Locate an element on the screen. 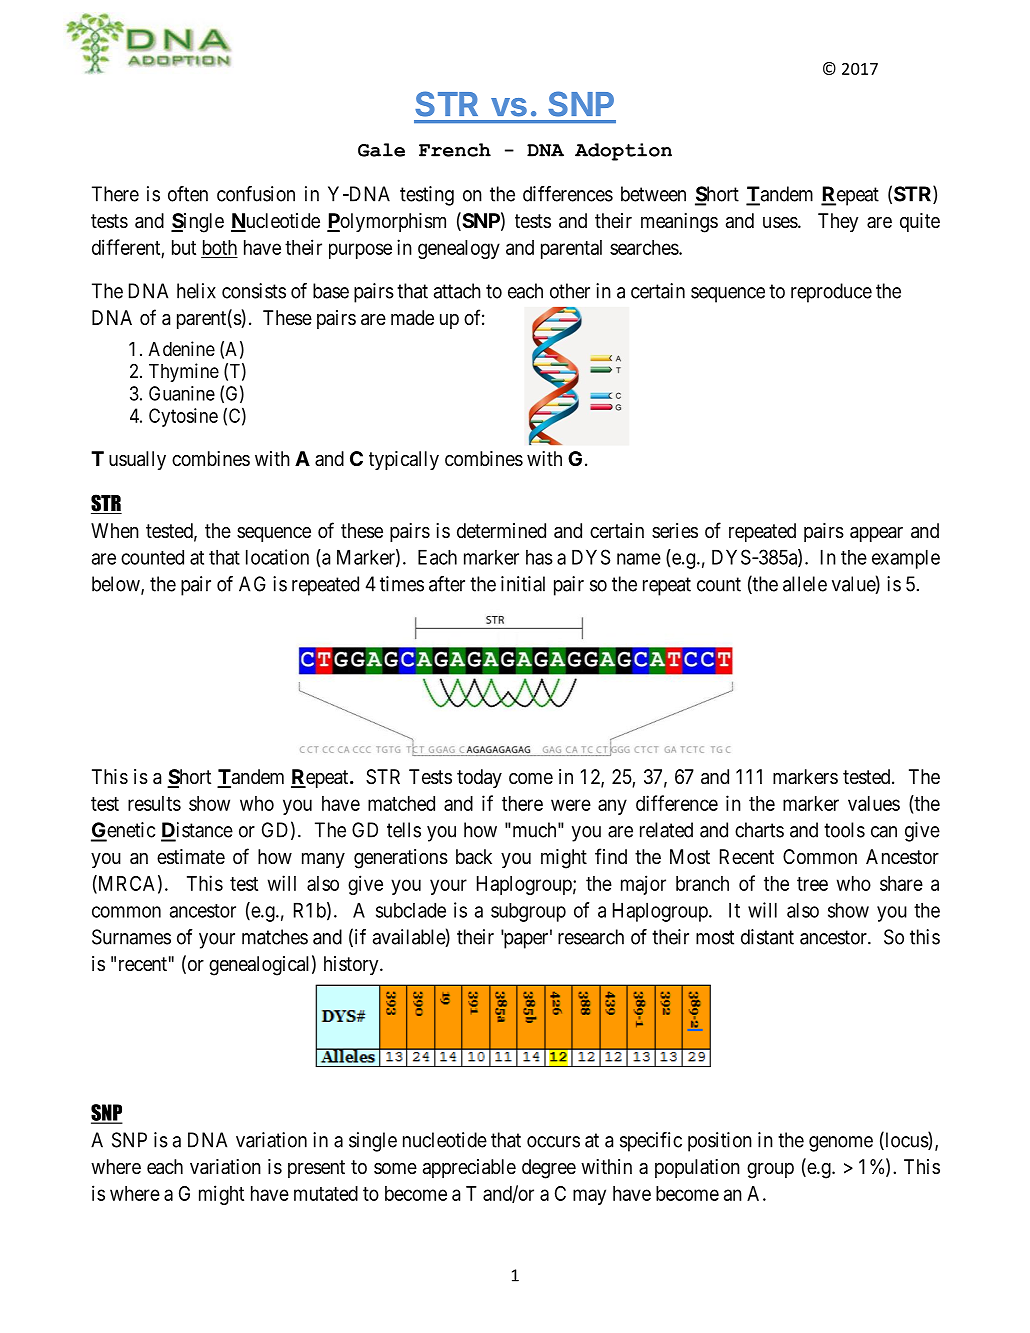  often is located at coordinates (188, 194).
